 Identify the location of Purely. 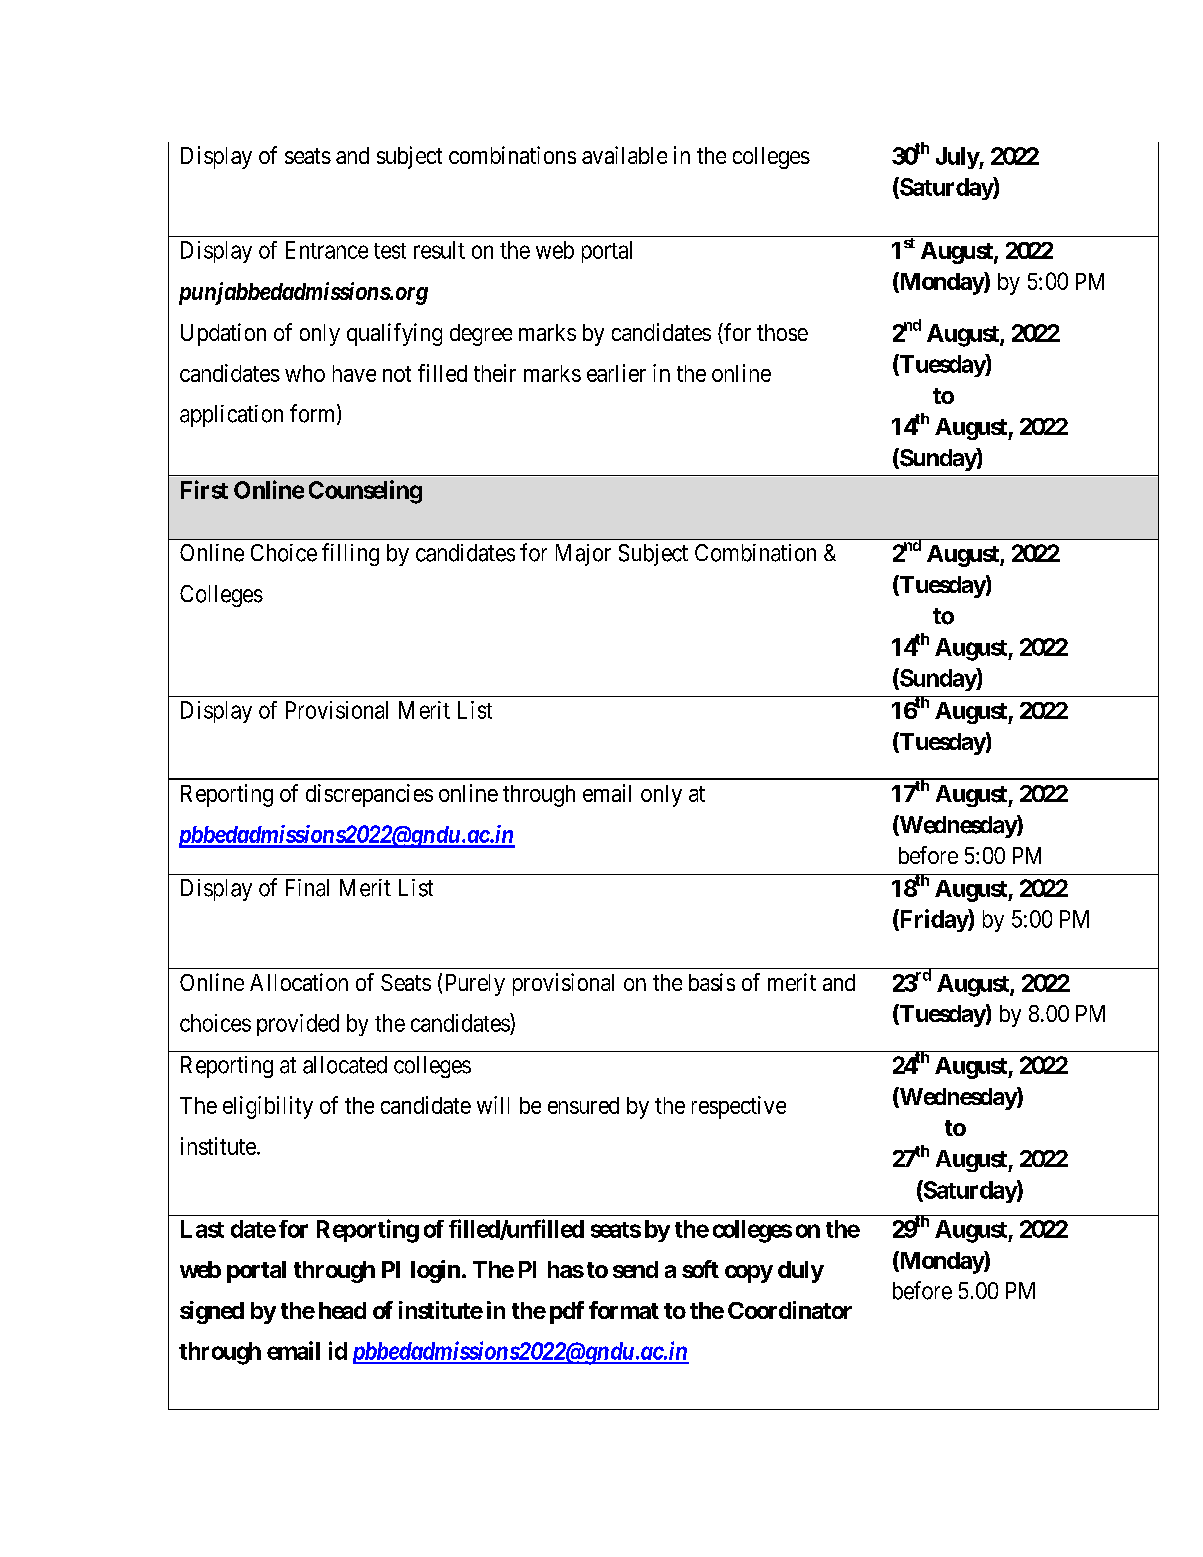
(475, 985).
